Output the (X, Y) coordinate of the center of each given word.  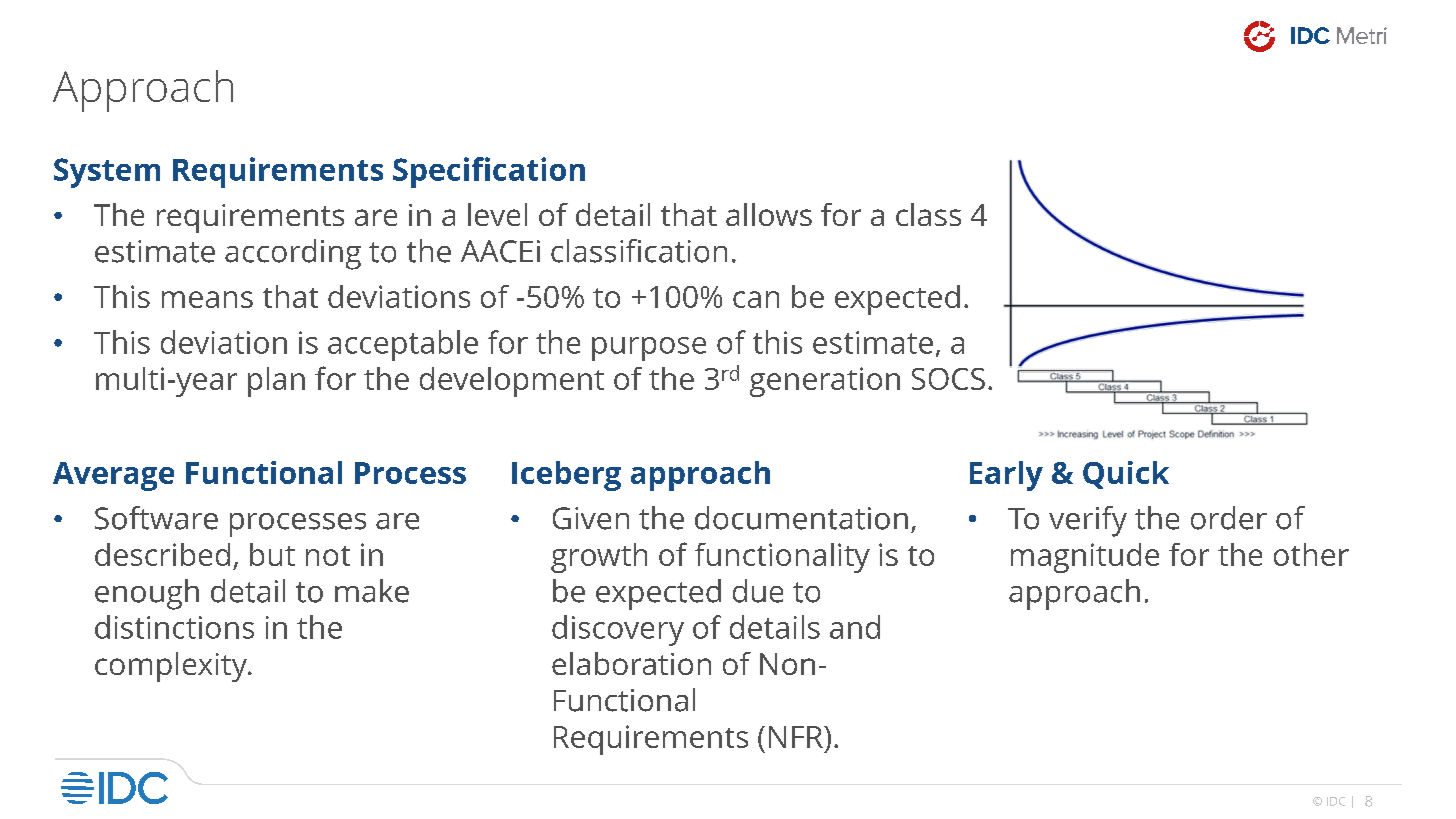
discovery (618, 630)
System (107, 173)
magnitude (1085, 558)
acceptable (403, 345)
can (756, 299)
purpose (649, 349)
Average (113, 476)
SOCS (948, 379)
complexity (172, 667)
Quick (1126, 475)
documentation (801, 518)
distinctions (174, 627)
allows (769, 214)
